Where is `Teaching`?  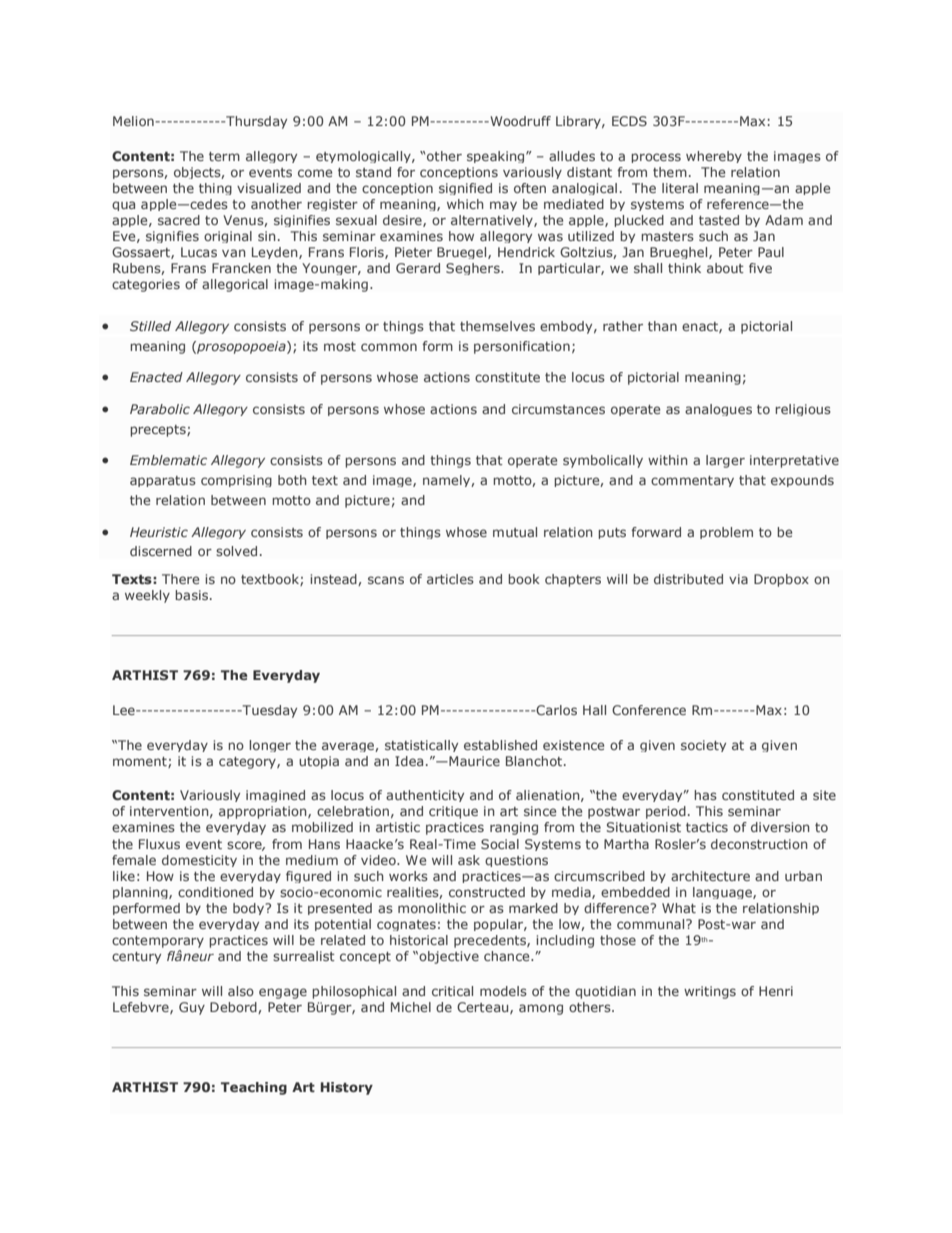
Teaching is located at coordinates (254, 1088).
